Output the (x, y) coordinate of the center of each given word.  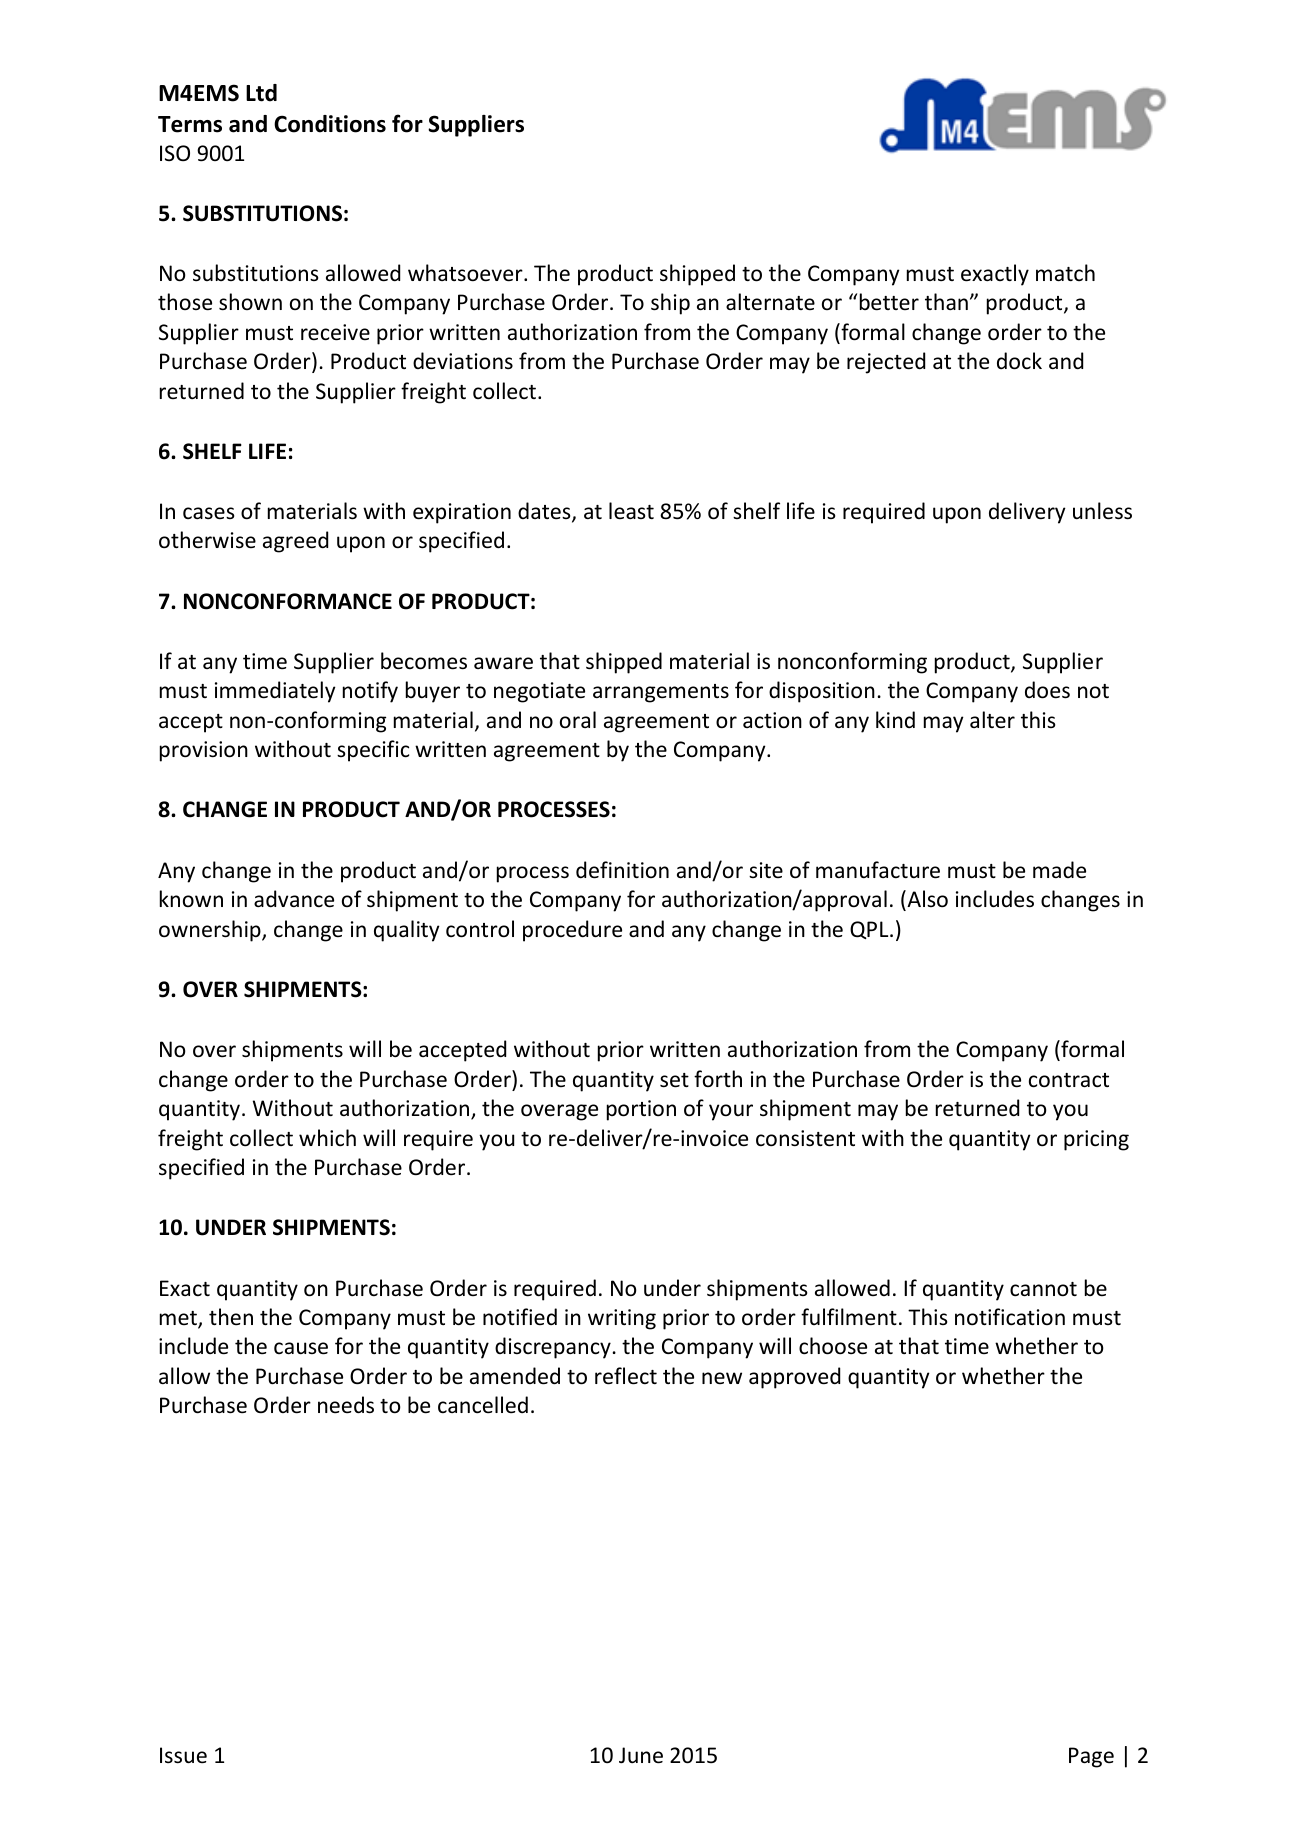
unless (1102, 511)
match (1065, 272)
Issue (183, 1755)
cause (301, 1348)
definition (622, 870)
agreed (295, 542)
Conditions (330, 124)
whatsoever (466, 273)
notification (1010, 1317)
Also (926, 899)
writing (622, 1319)
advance (294, 899)
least (631, 510)
